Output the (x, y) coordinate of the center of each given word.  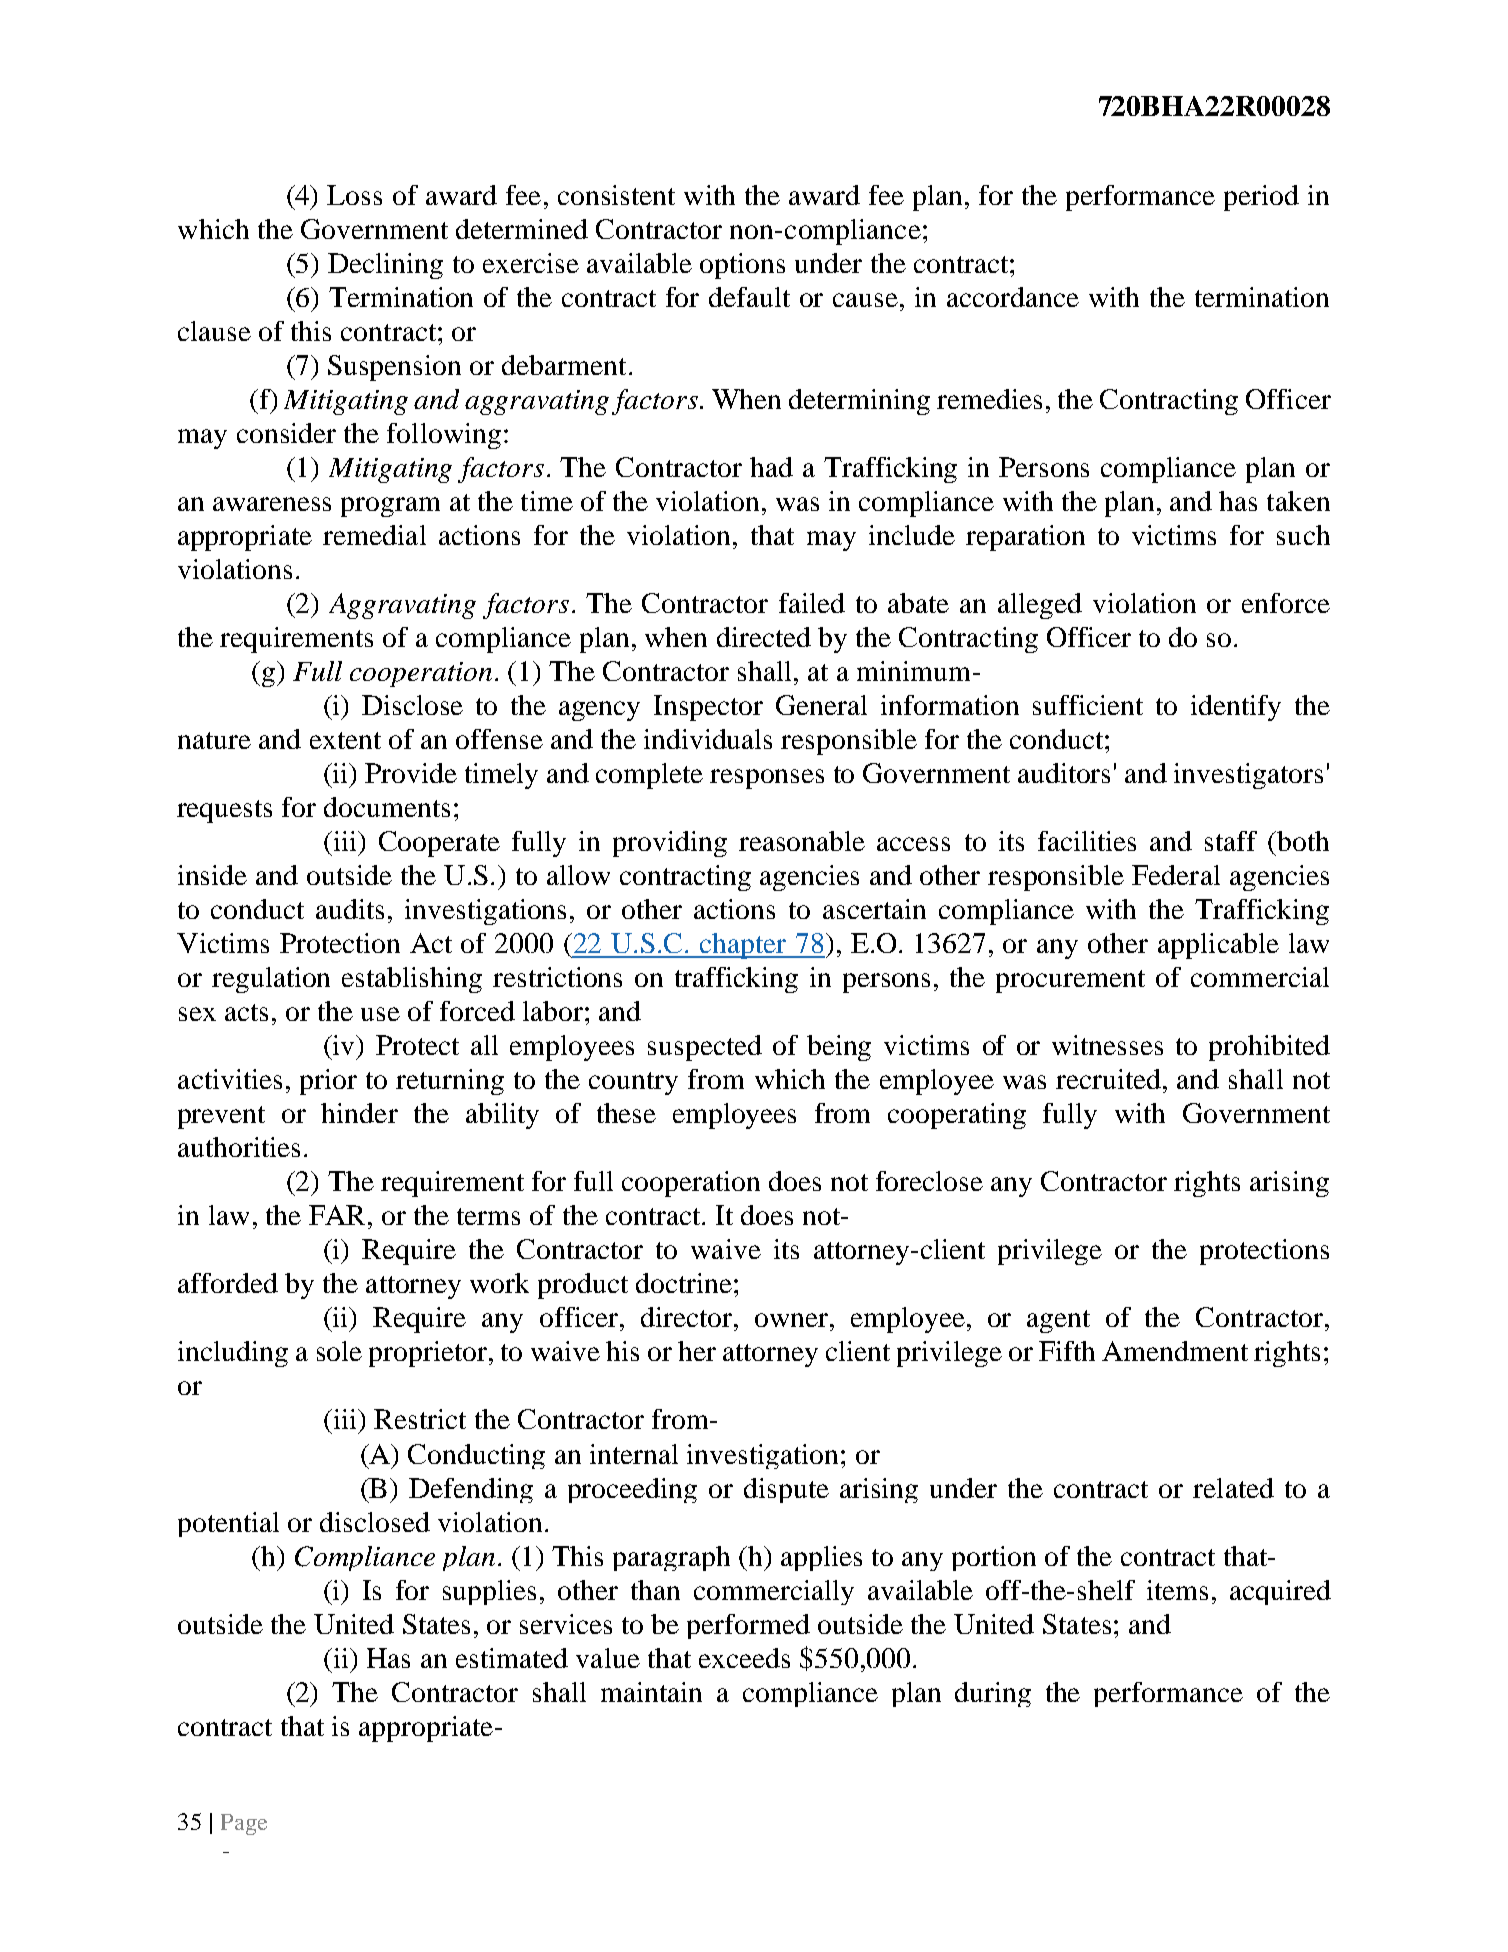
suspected (705, 1048)
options (742, 266)
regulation (271, 980)
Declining (385, 266)
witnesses (1107, 1045)
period (1261, 198)
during (993, 1694)
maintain (651, 1692)
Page (244, 1824)
